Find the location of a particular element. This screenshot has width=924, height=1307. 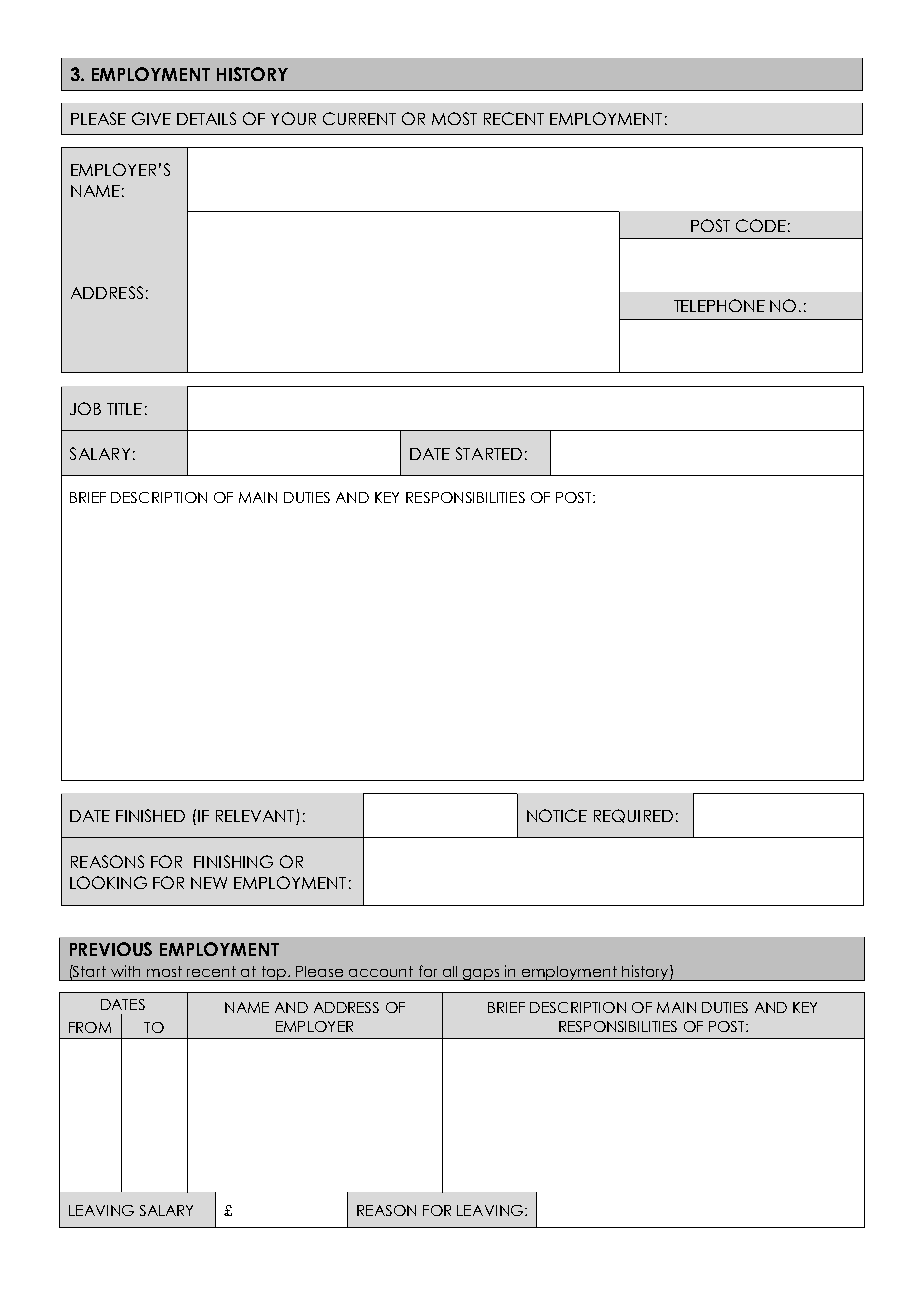

gaps is located at coordinates (481, 975).
